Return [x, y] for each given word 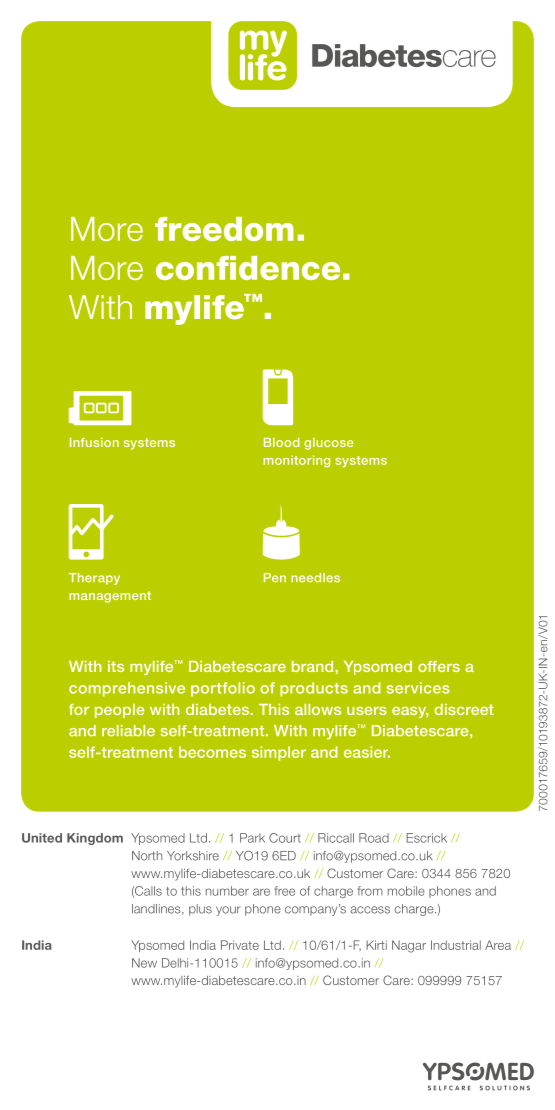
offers [439, 666]
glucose [329, 444]
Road [374, 838]
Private [240, 945]
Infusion [94, 442]
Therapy [94, 579]
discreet [464, 709]
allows [318, 709]
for [79, 709]
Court [285, 838]
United [42, 838]
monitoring [296, 461]
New [144, 963]
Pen [275, 578]
